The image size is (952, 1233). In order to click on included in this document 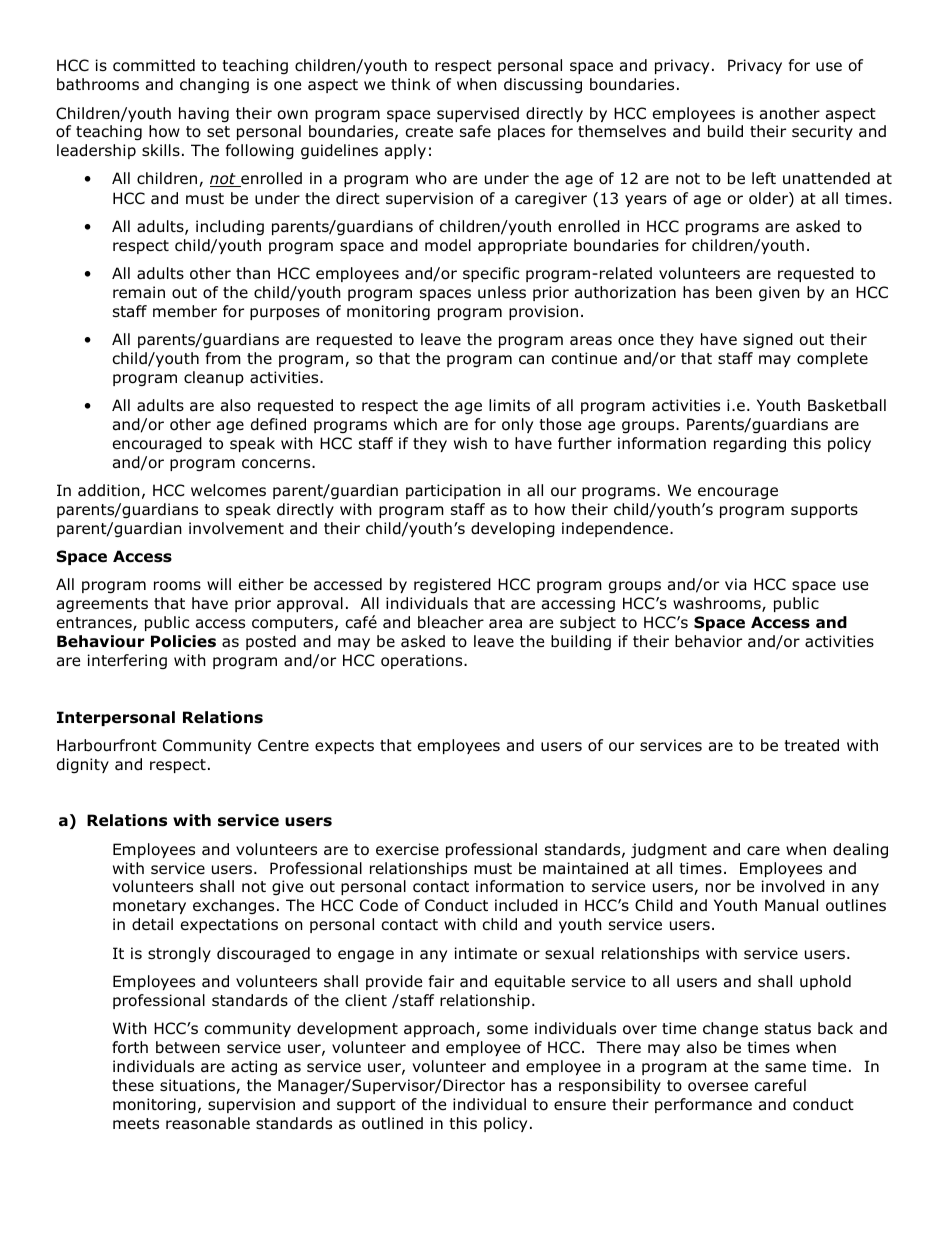, I will do `click(526, 905)`.
